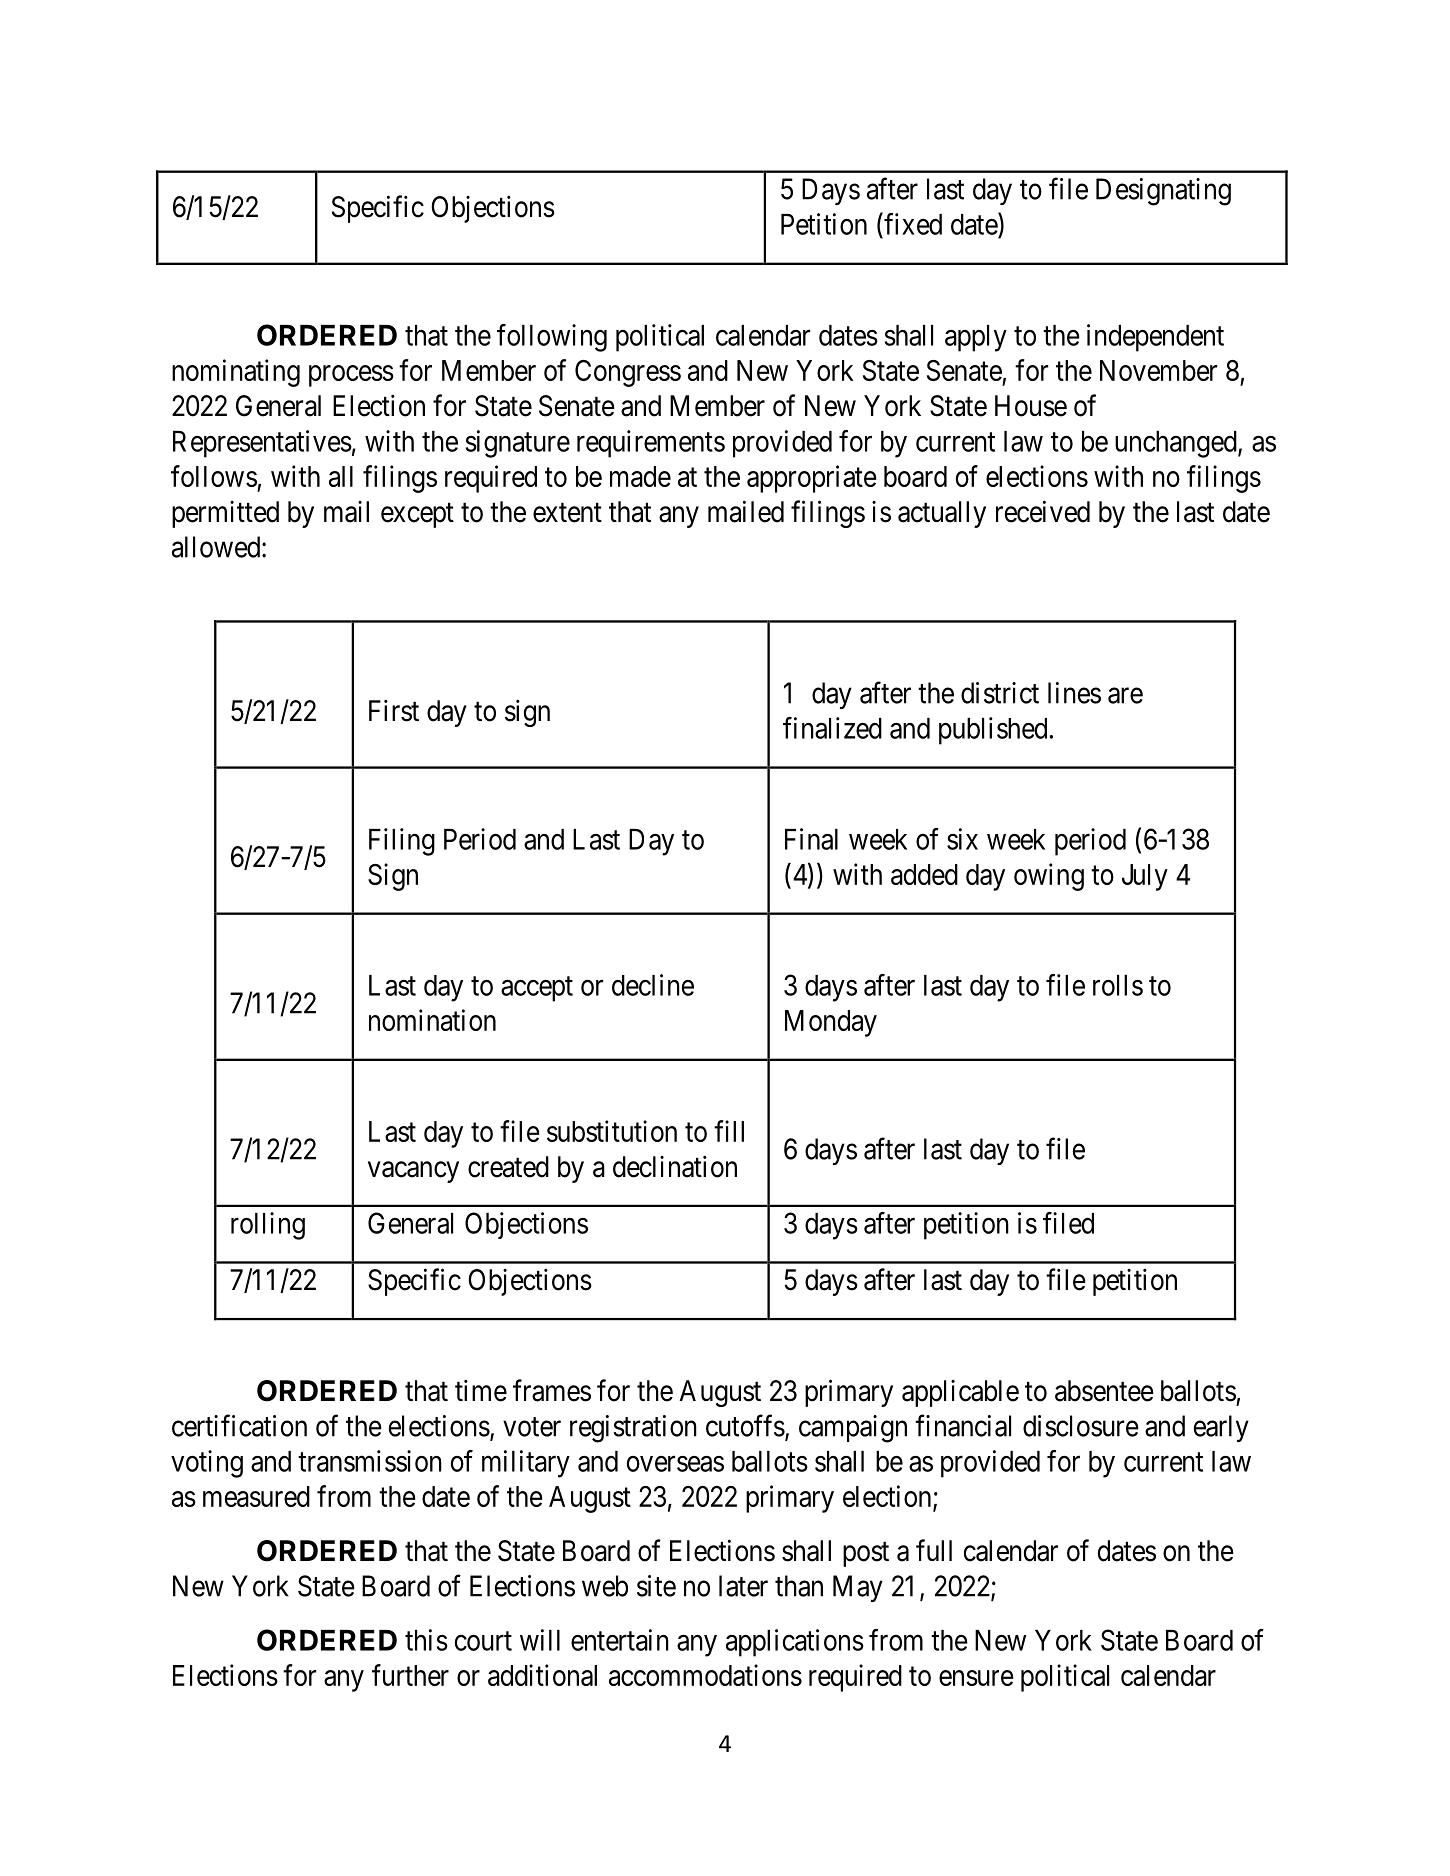  What do you see at coordinates (912, 224) in the screenshot?
I see `fixed` at bounding box center [912, 224].
